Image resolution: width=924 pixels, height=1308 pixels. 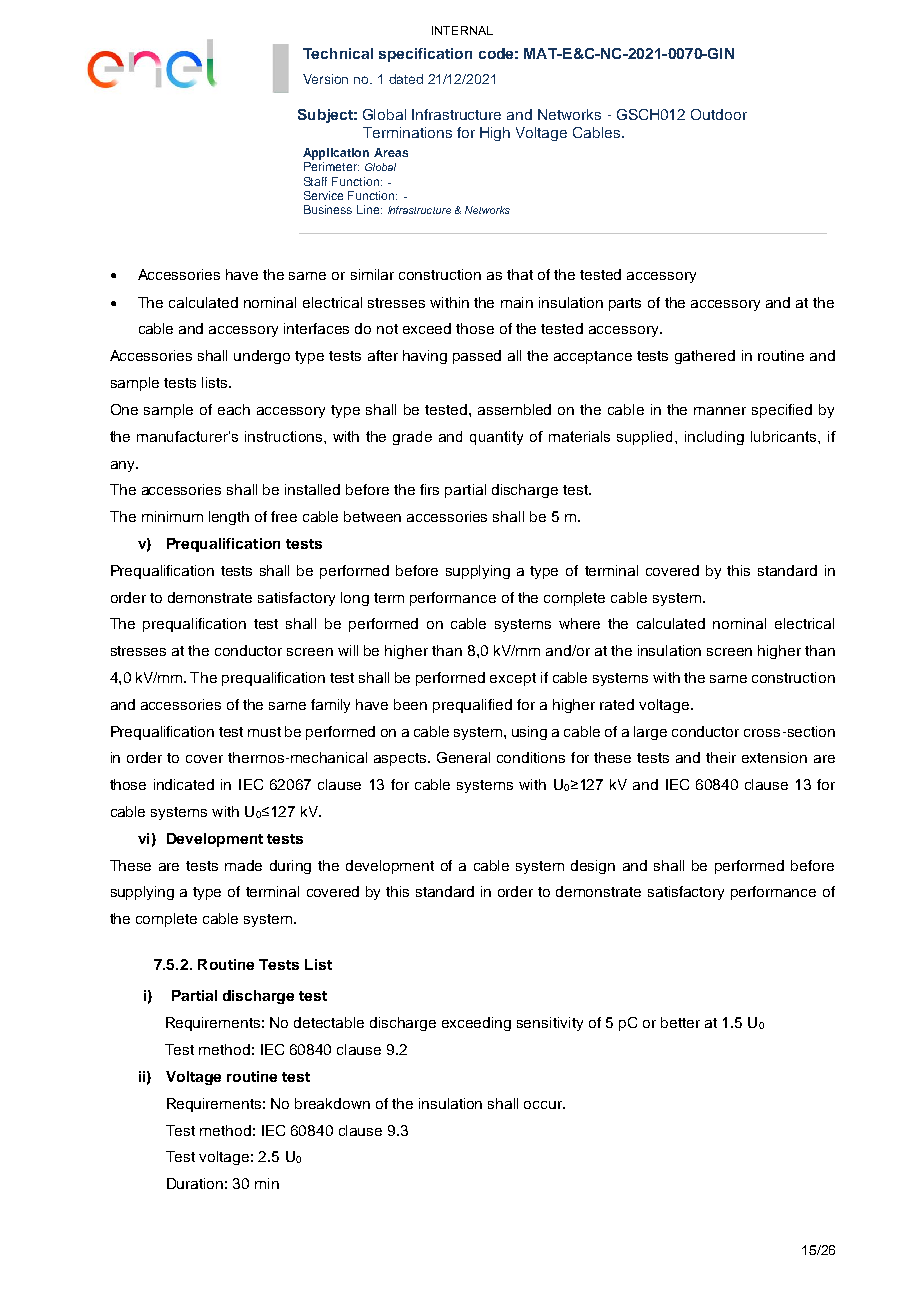 What do you see at coordinates (550, 1024) in the screenshot?
I see `sensitivity` at bounding box center [550, 1024].
